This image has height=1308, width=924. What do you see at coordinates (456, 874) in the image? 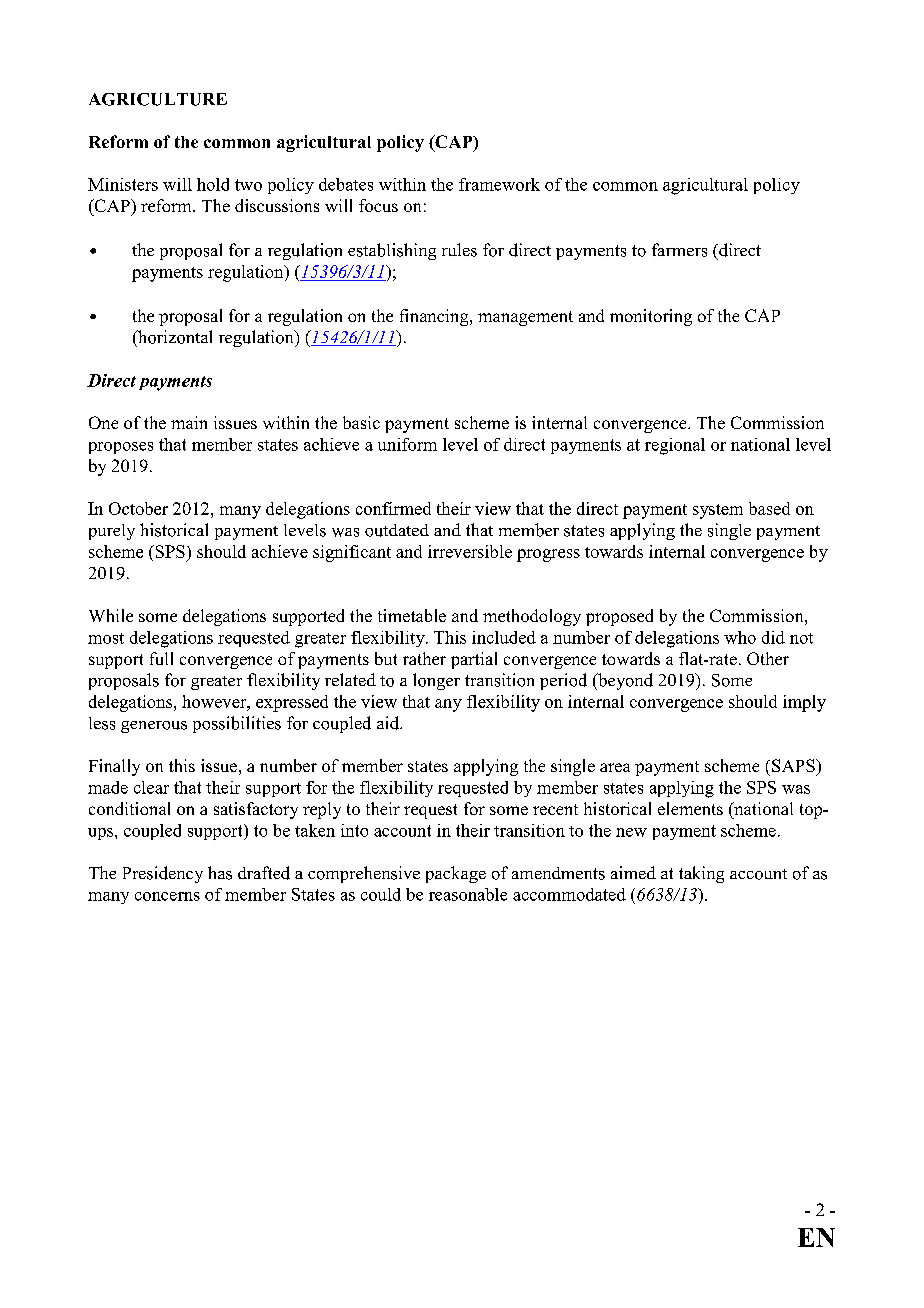
I see `package` at bounding box center [456, 874].
